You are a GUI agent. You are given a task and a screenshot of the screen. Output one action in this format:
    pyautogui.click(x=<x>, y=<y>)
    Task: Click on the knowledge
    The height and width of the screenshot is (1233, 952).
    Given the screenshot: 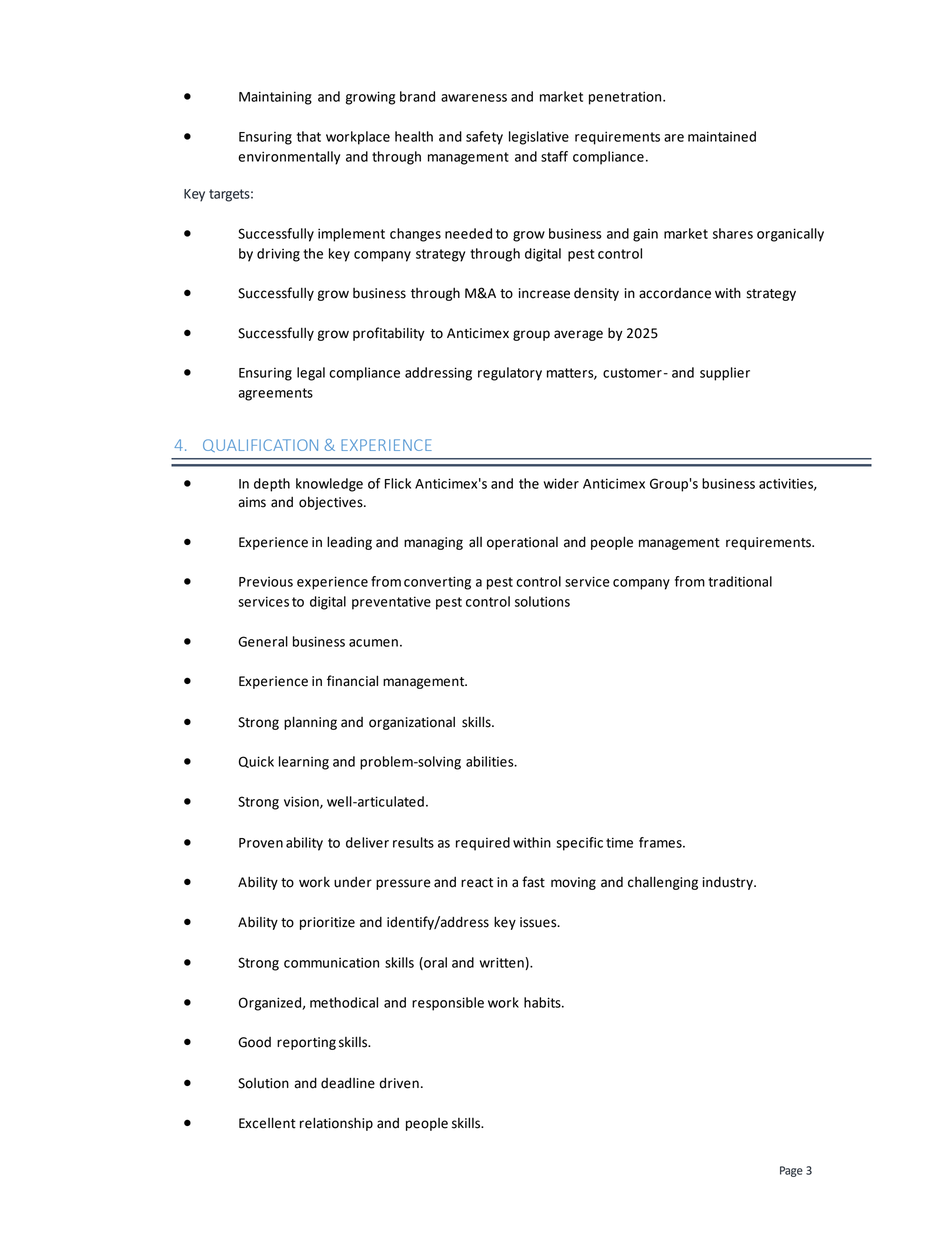 What is the action you would take?
    pyautogui.click(x=329, y=485)
